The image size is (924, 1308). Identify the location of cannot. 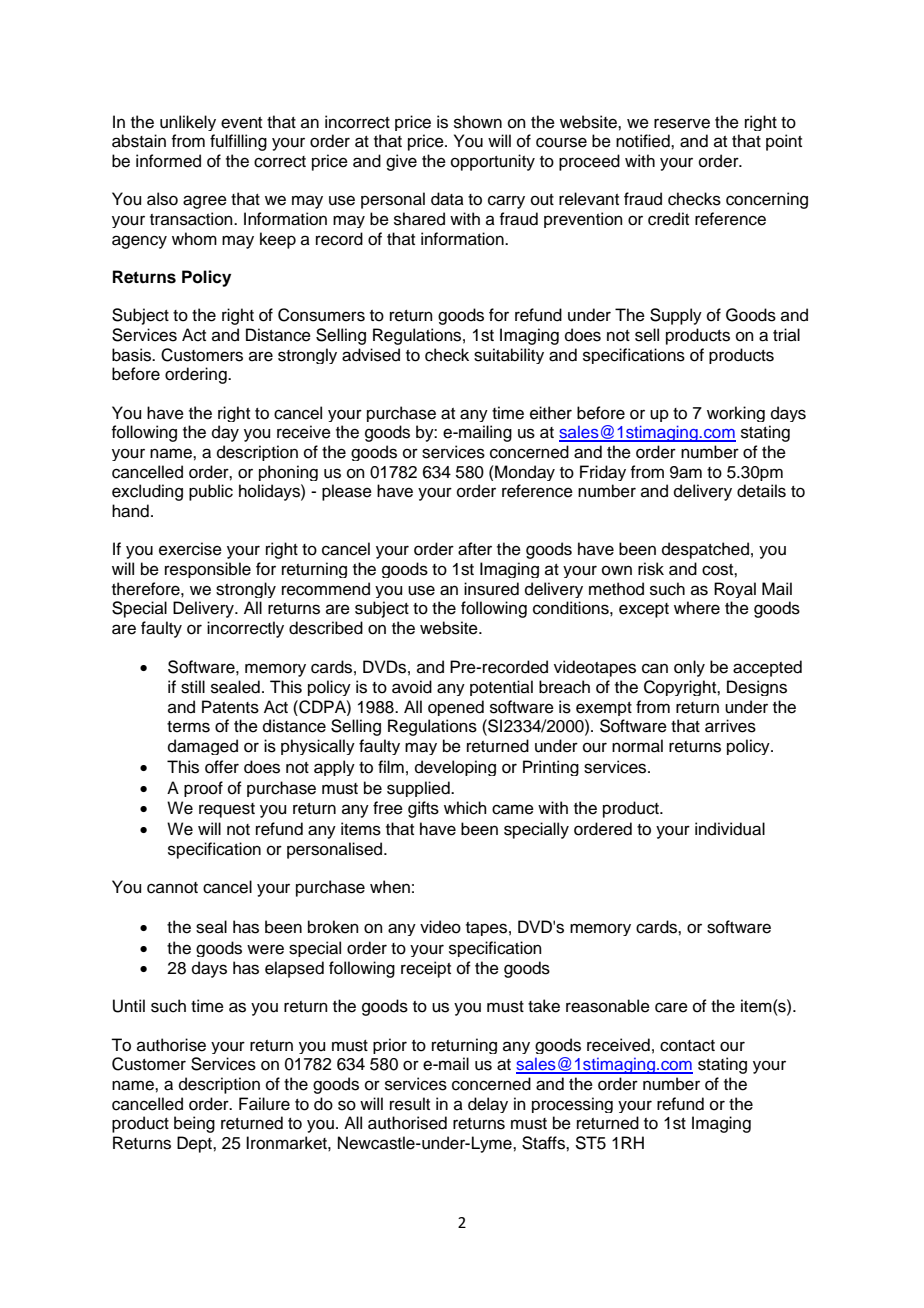
(172, 888).
